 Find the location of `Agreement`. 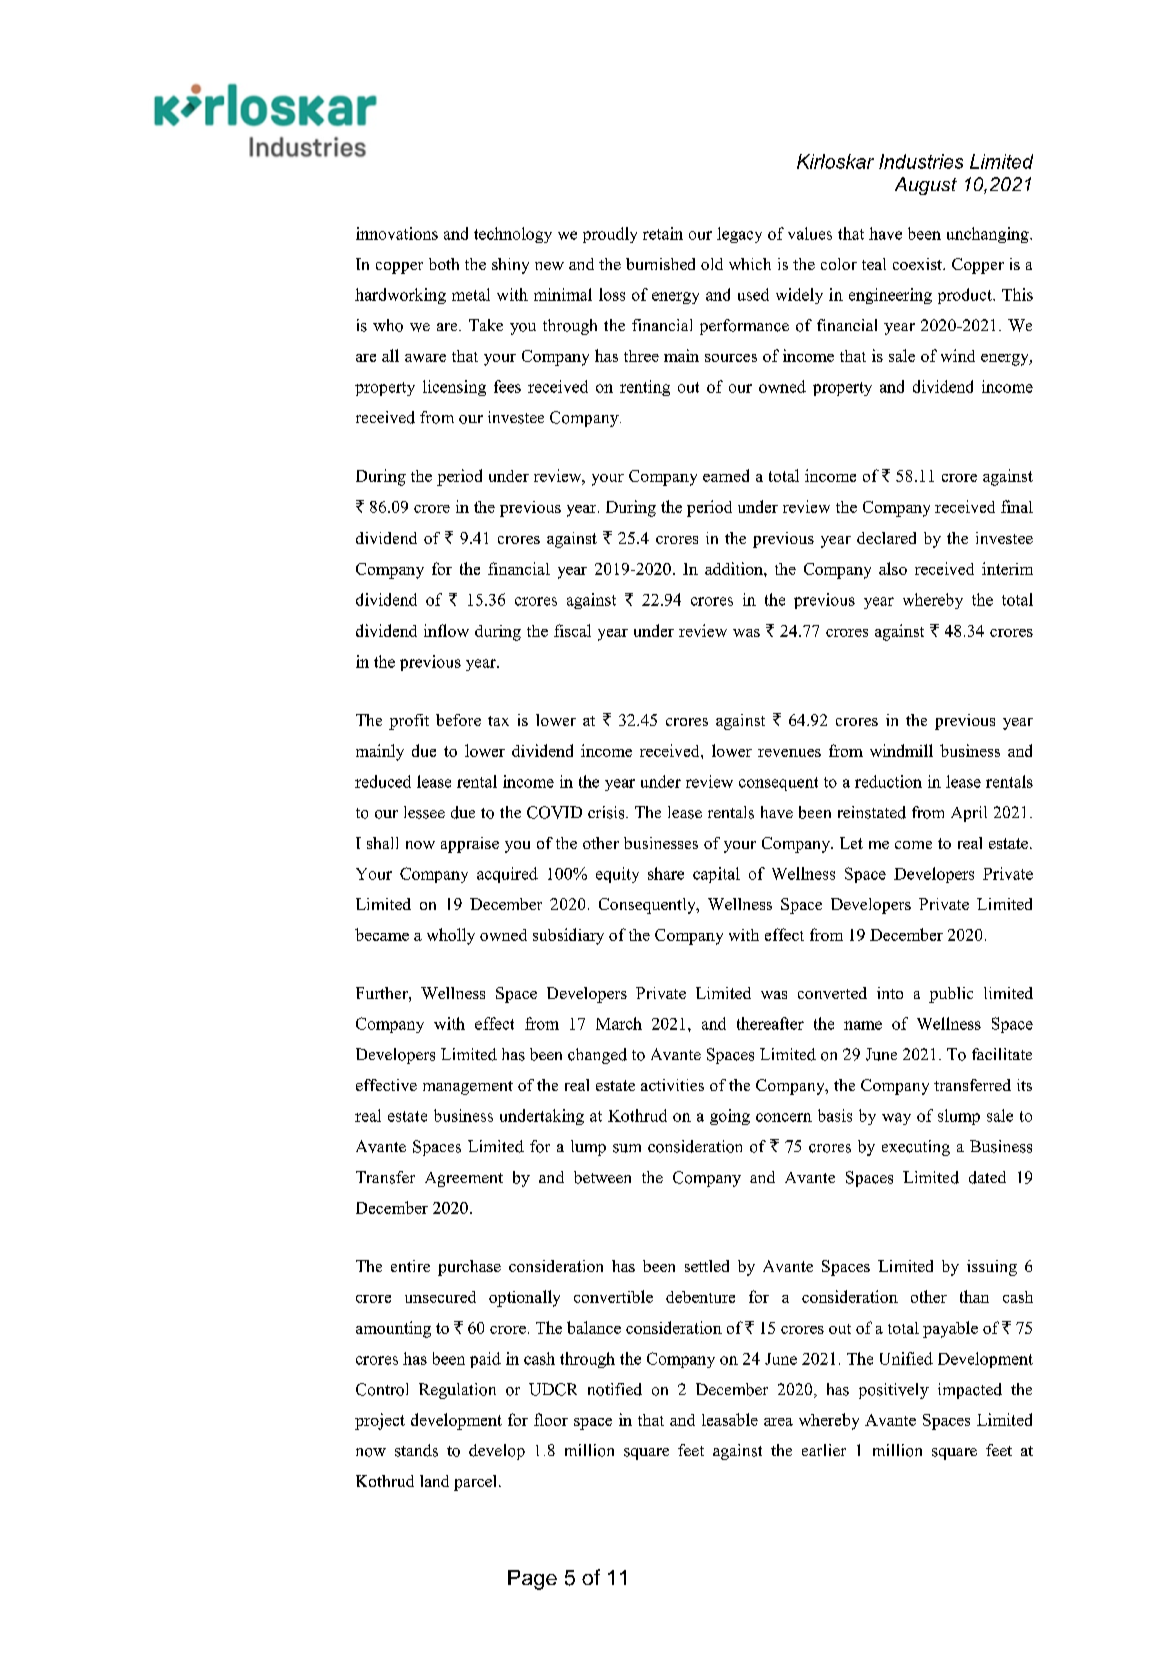

Agreement is located at coordinates (464, 1179).
